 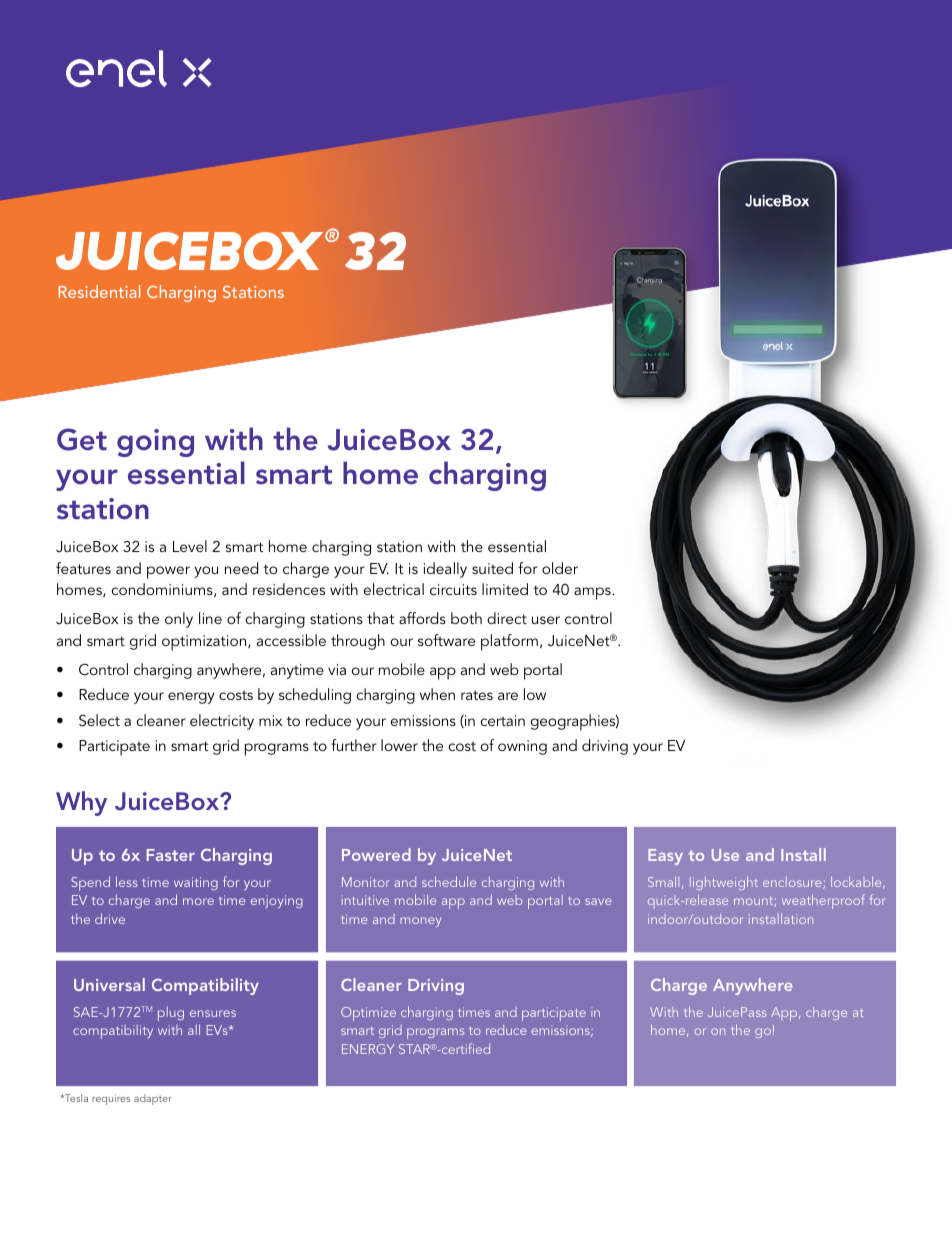 What do you see at coordinates (155, 443) in the page?
I see `going` at bounding box center [155, 443].
